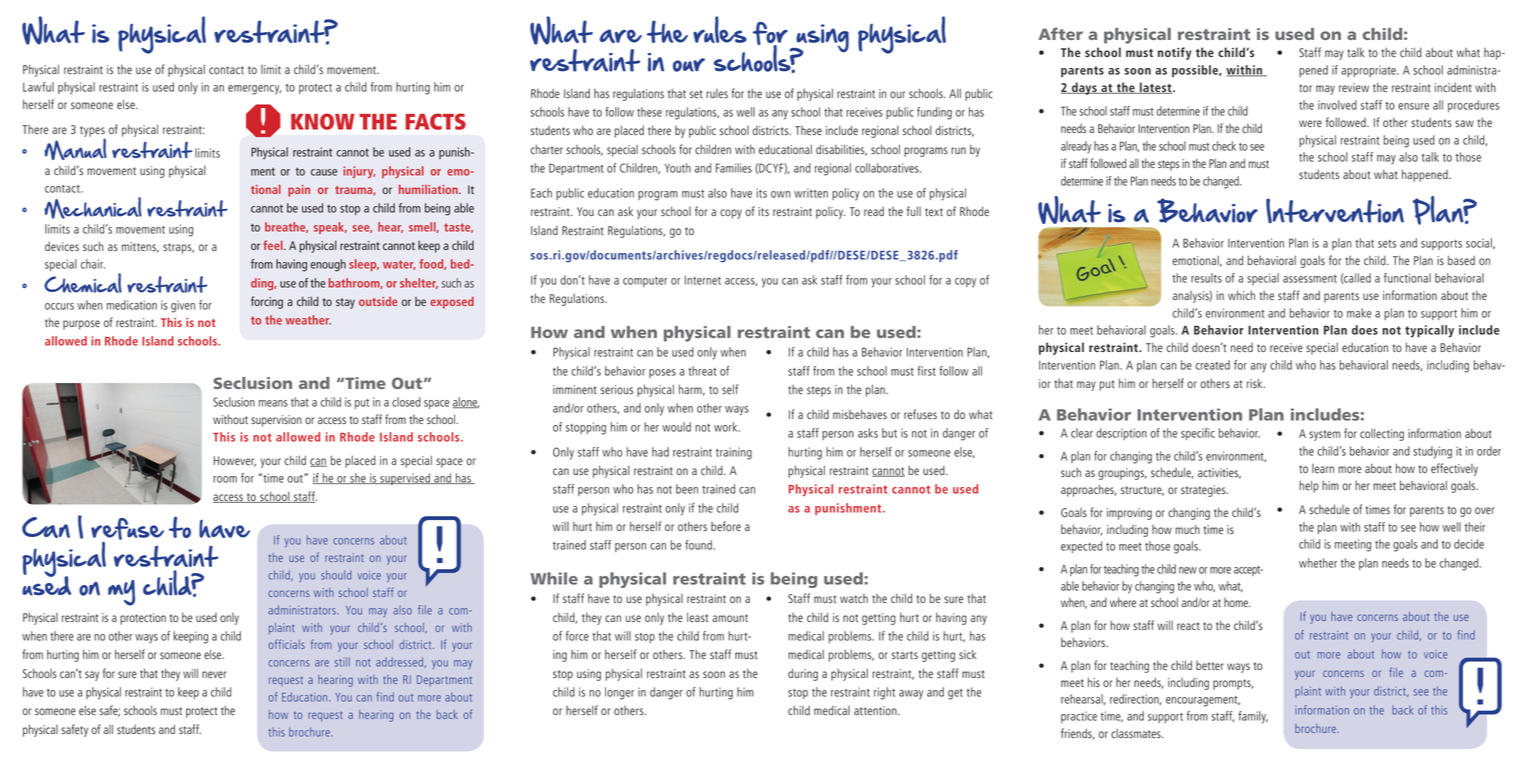 The width and height of the image is (1524, 784). Describe the element at coordinates (254, 90) in the image. I see `emergency` at that location.
